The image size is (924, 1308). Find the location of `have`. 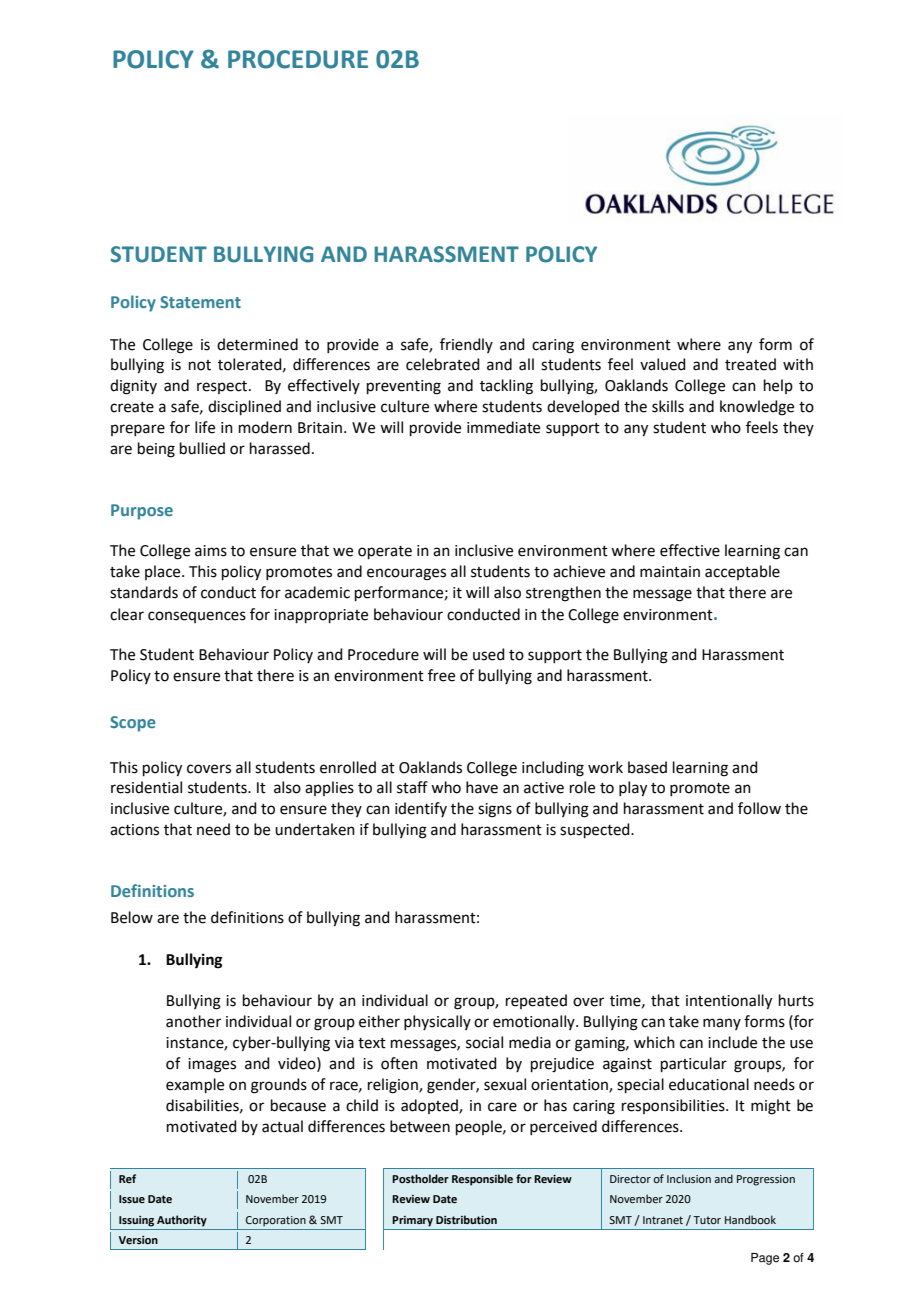

have is located at coordinates (482, 787).
